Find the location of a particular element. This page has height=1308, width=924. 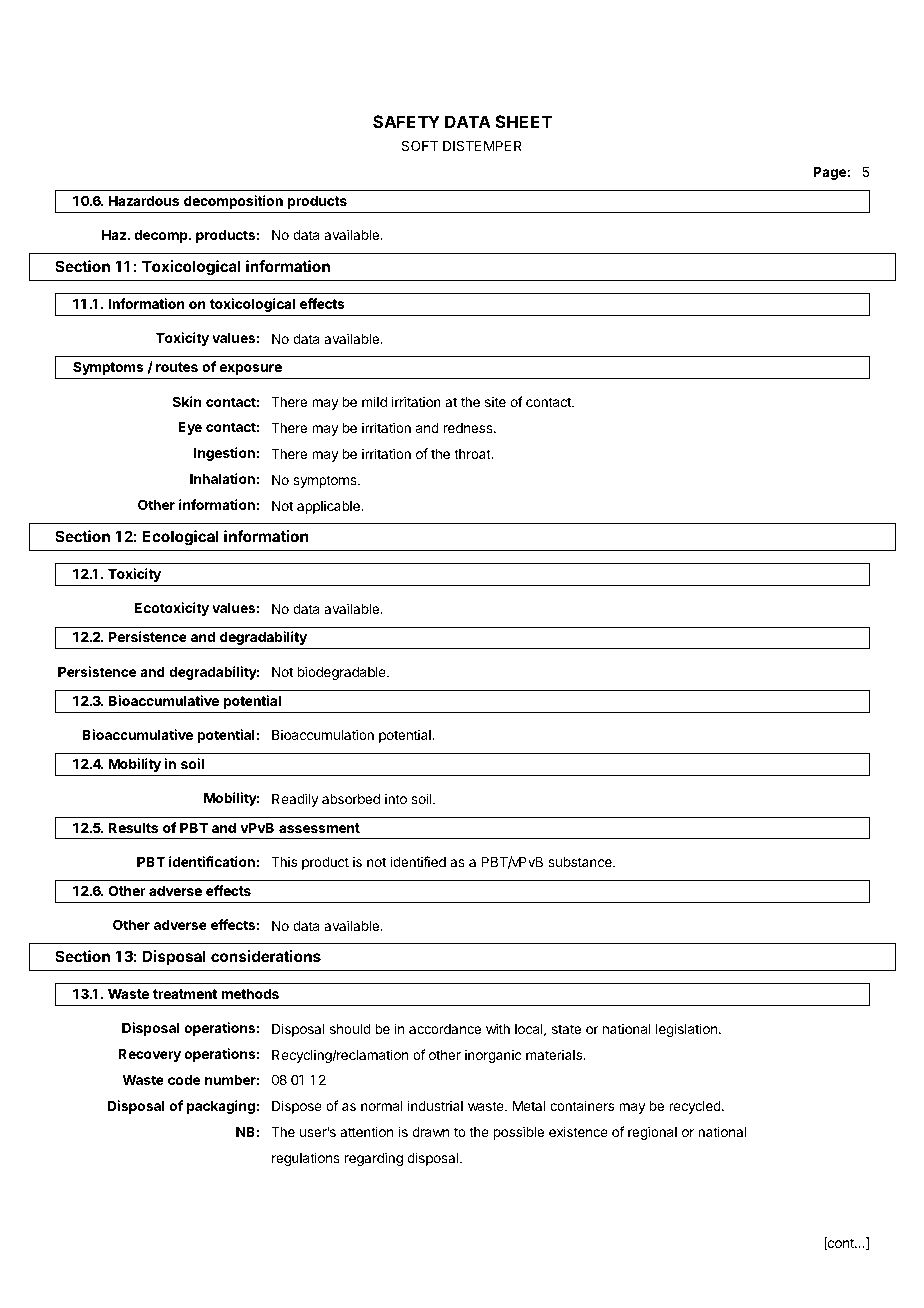

Hazardous is located at coordinates (144, 201).
